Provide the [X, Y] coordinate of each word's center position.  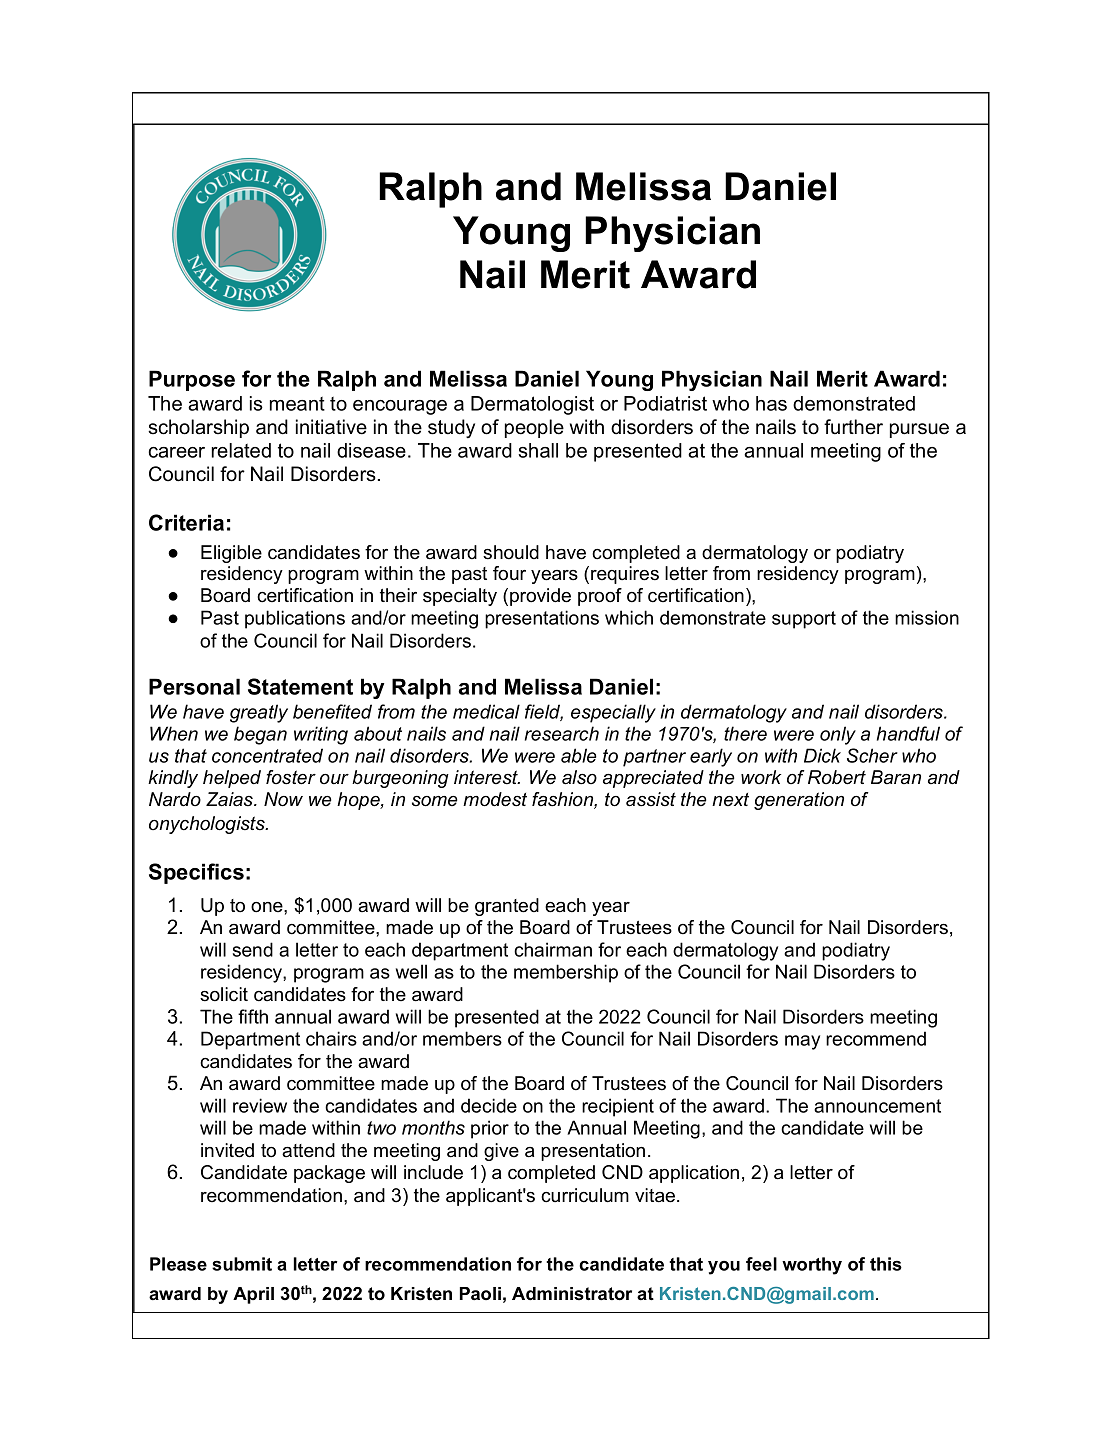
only [838, 735]
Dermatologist [532, 405]
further [853, 427]
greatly [259, 713]
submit [242, 1264]
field [544, 712]
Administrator [572, 1294]
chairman [553, 949]
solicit [224, 994]
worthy [812, 1266]
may [802, 1042]
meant [297, 404]
